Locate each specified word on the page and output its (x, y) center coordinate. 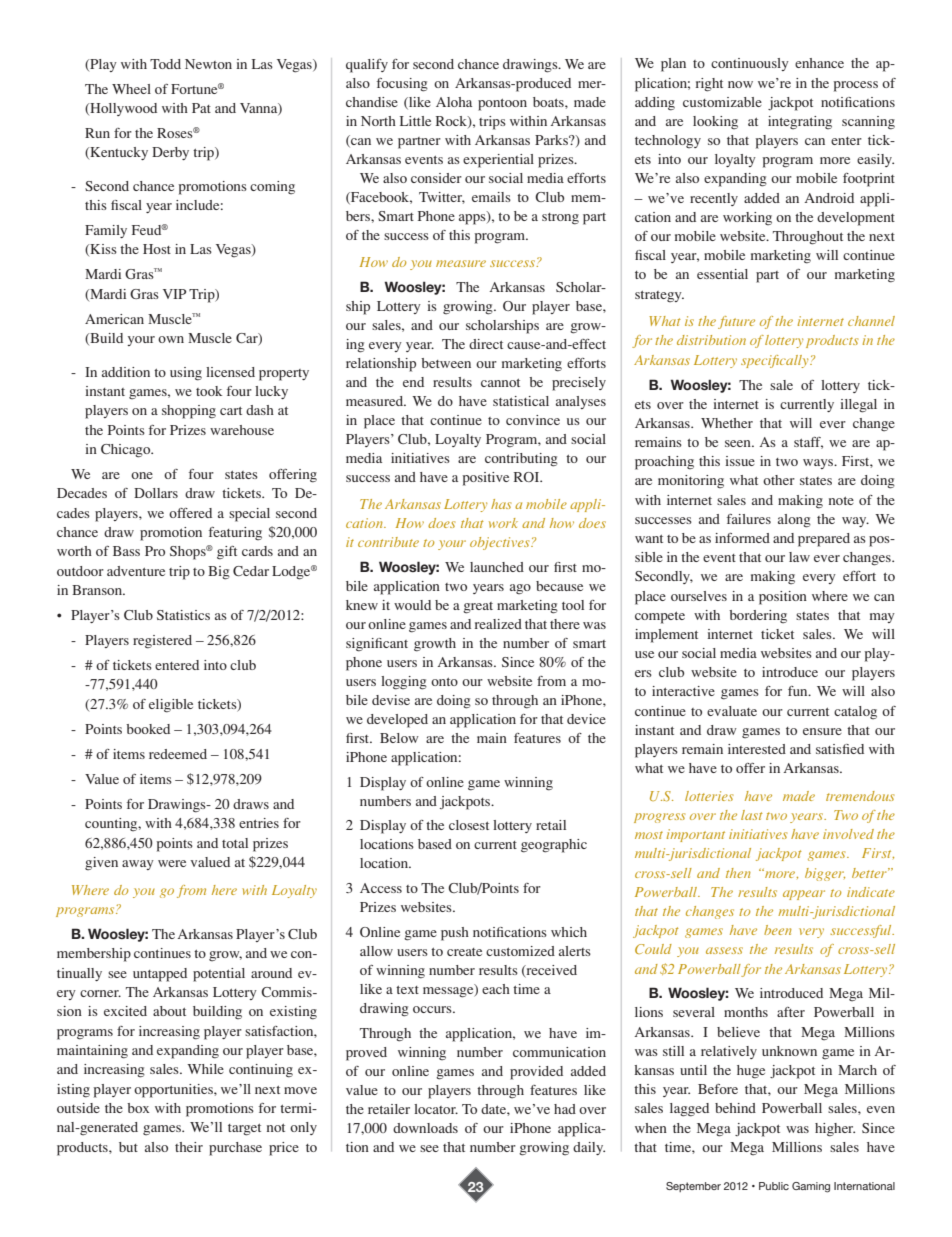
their (189, 1147)
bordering (758, 616)
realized (498, 624)
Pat (201, 108)
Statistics (183, 615)
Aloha (454, 102)
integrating (800, 122)
